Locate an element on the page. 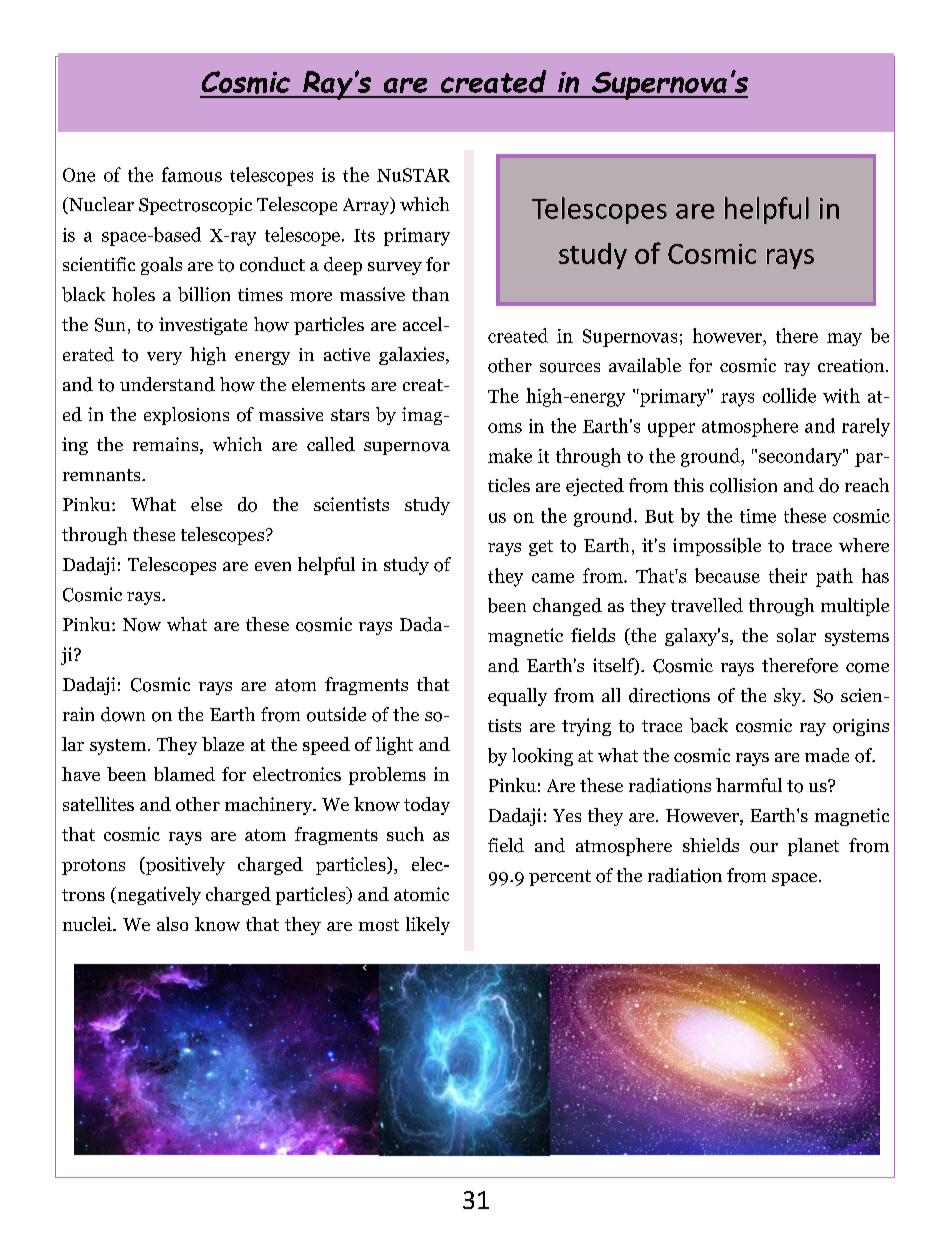  Array is located at coordinates (367, 206).
